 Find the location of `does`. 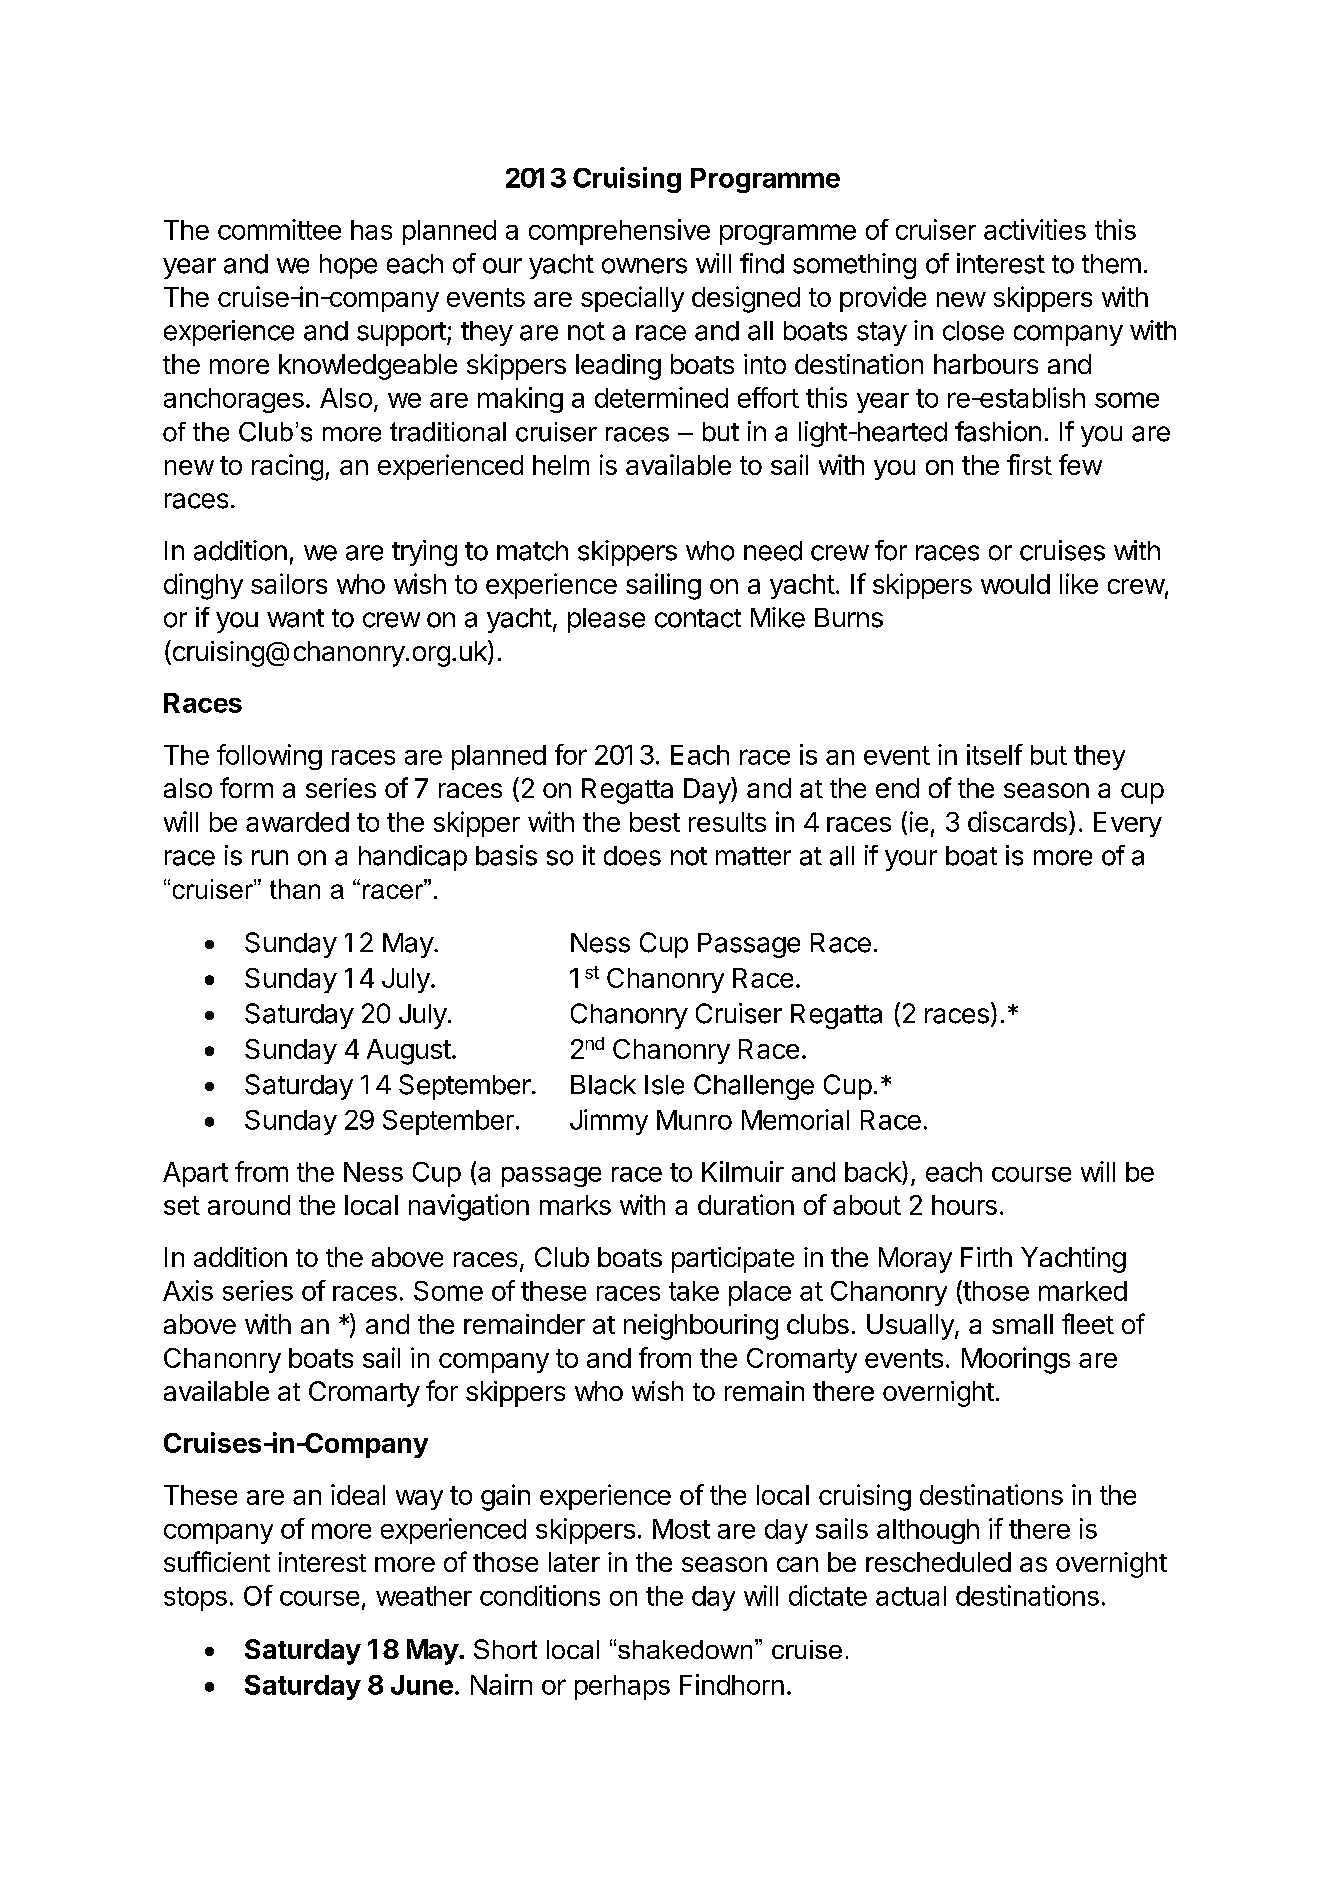

does is located at coordinates (632, 856).
